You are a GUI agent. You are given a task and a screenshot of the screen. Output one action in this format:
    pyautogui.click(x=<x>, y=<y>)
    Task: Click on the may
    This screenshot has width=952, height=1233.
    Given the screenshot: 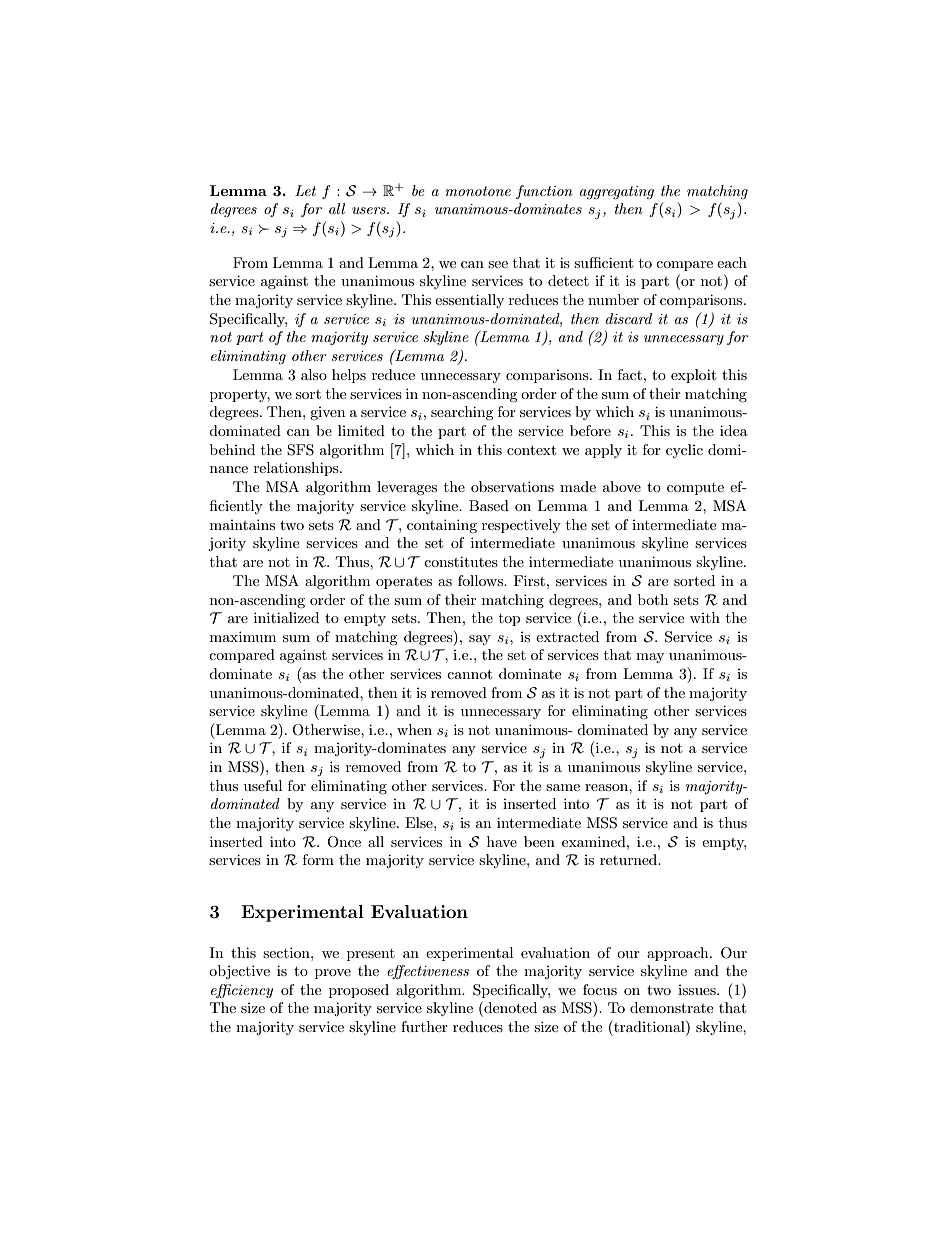 What is the action you would take?
    pyautogui.click(x=650, y=658)
